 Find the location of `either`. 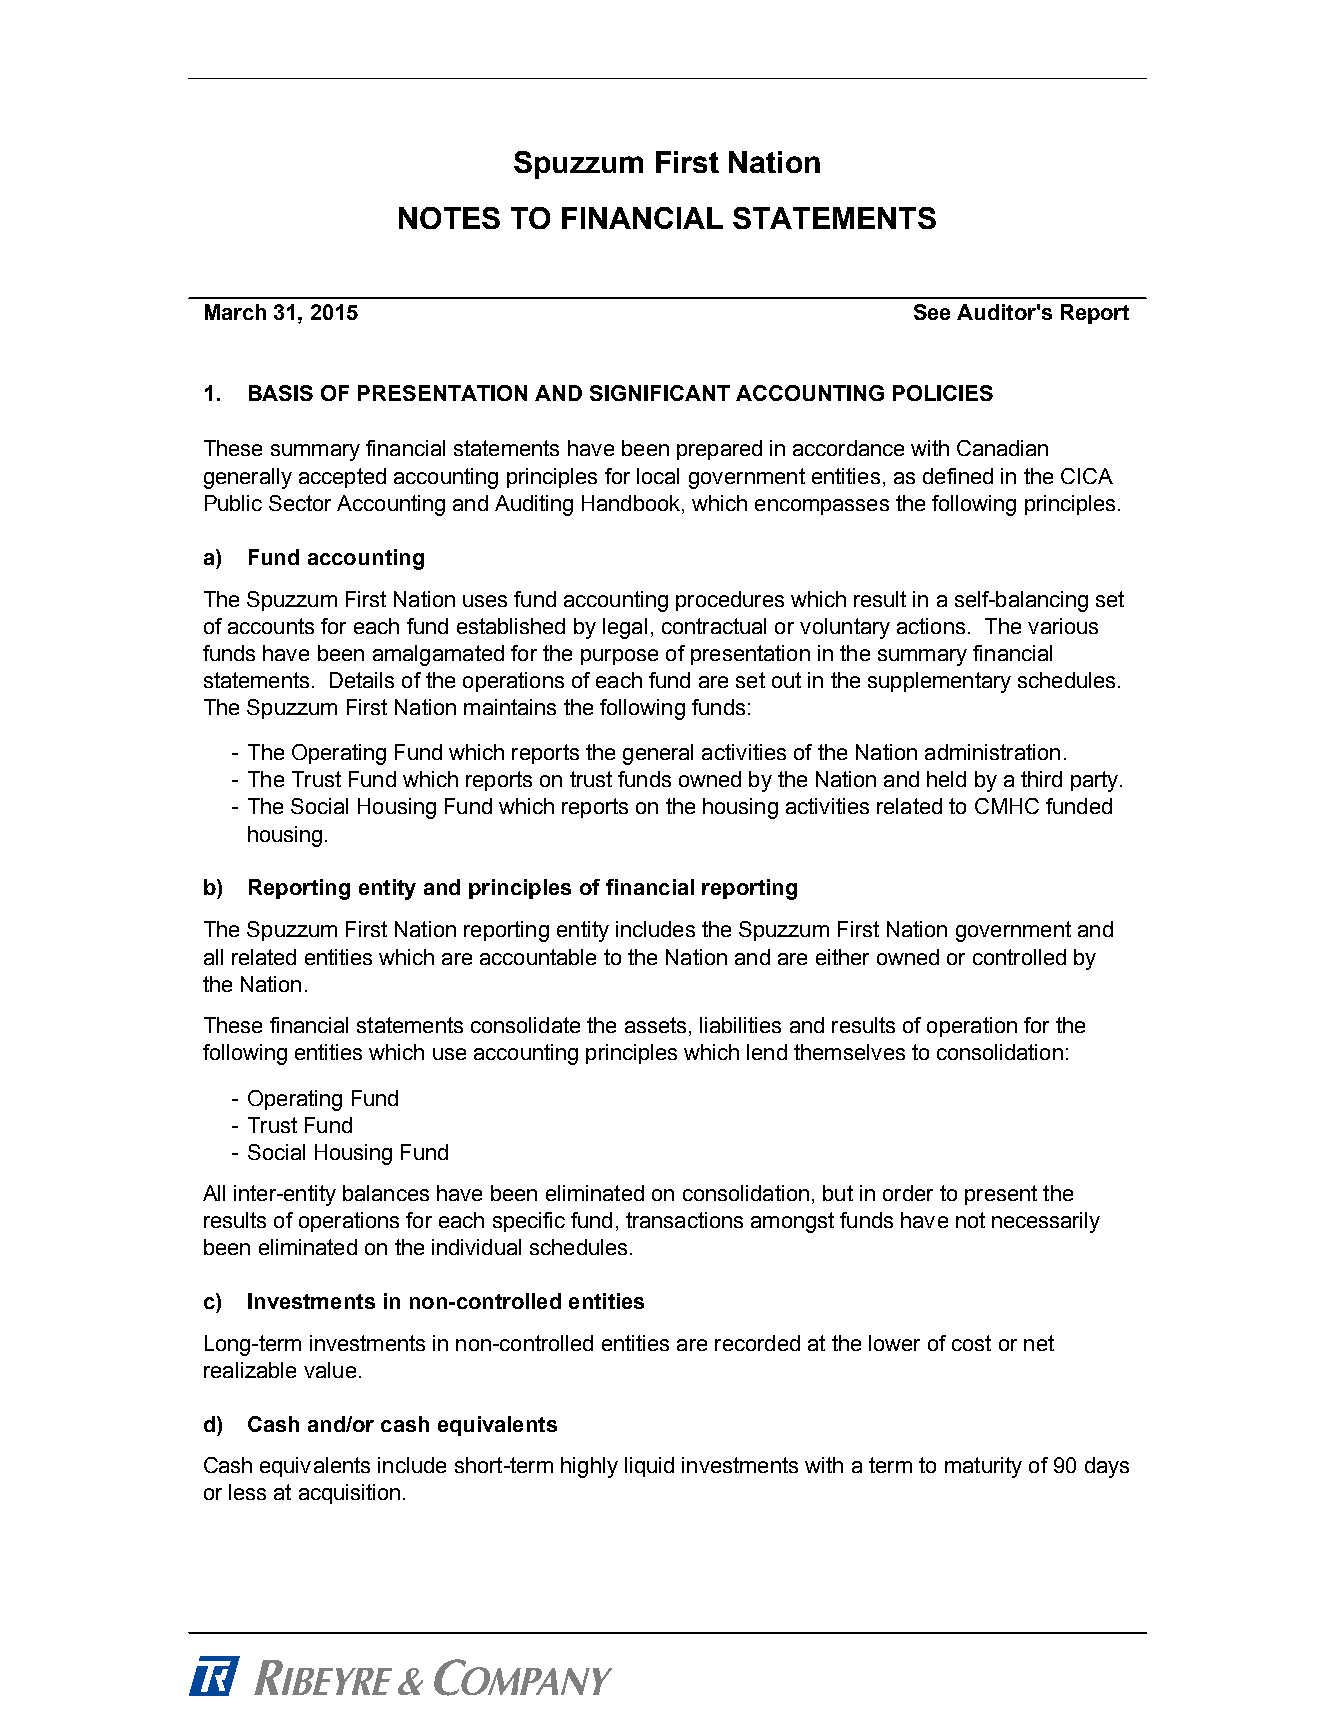

either is located at coordinates (842, 957).
